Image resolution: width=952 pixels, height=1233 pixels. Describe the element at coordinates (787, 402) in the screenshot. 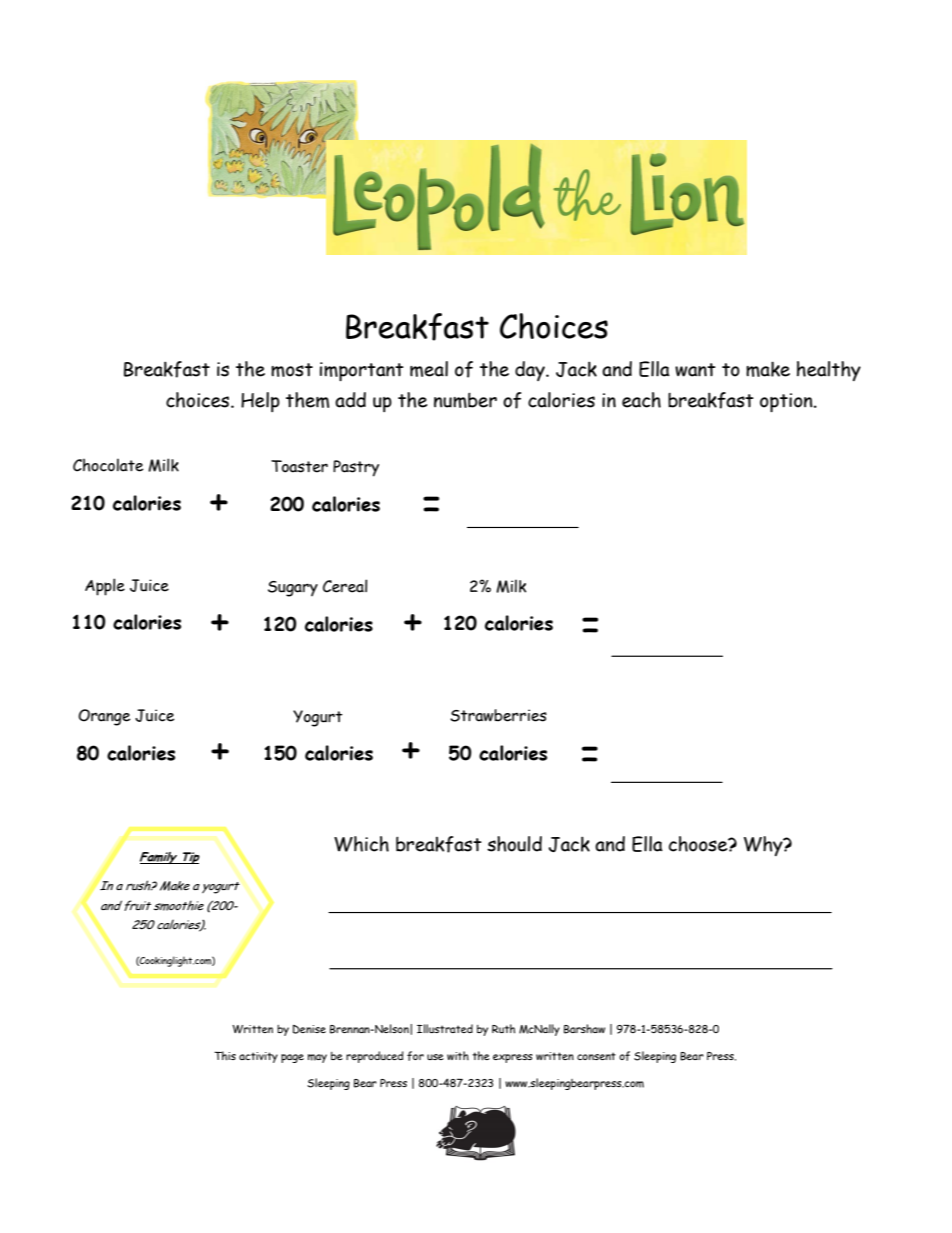

I see `option` at that location.
